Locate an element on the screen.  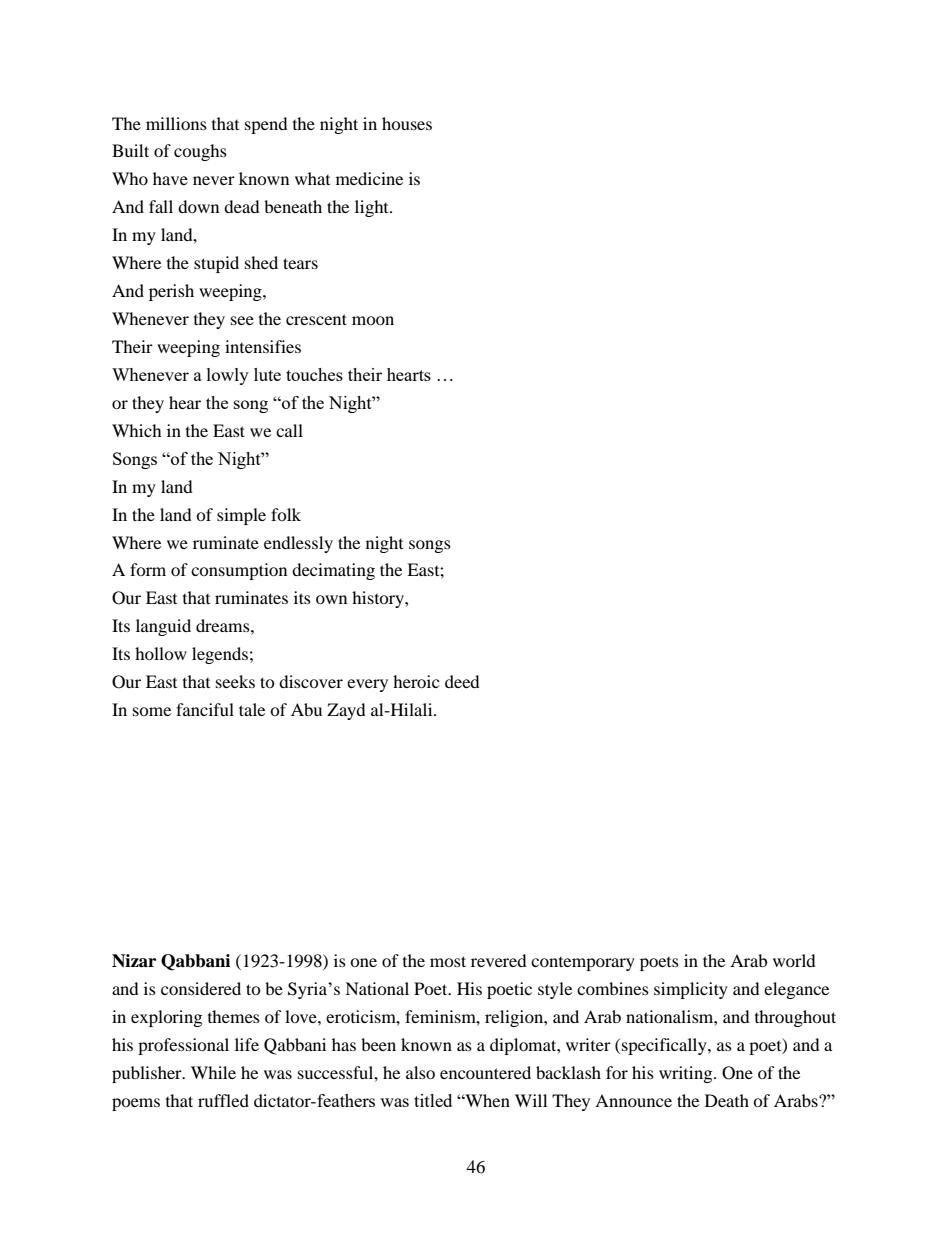
writing is located at coordinates (687, 1074).
